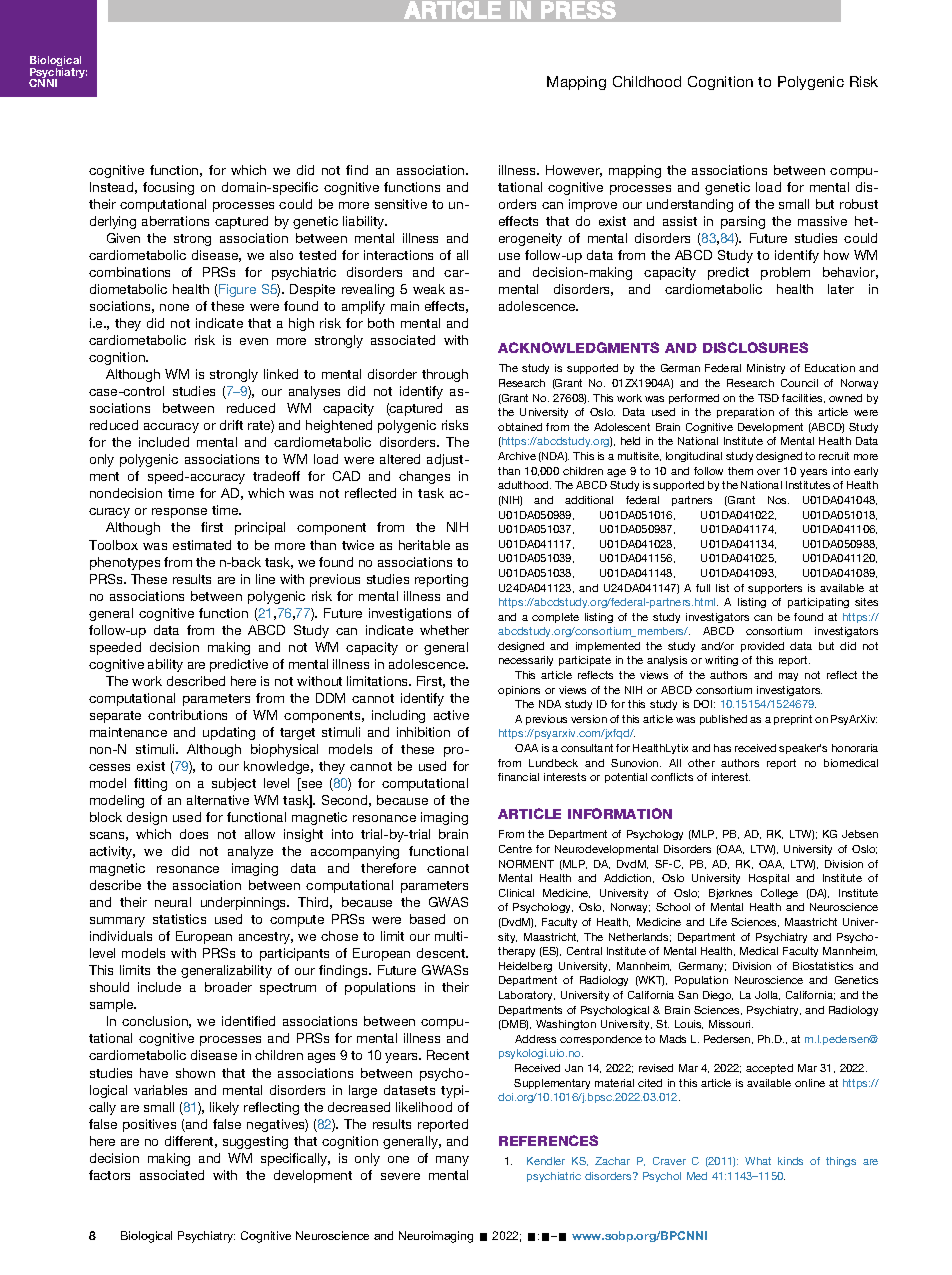  Describe the element at coordinates (149, 1125) in the image. I see `positives` at that location.
